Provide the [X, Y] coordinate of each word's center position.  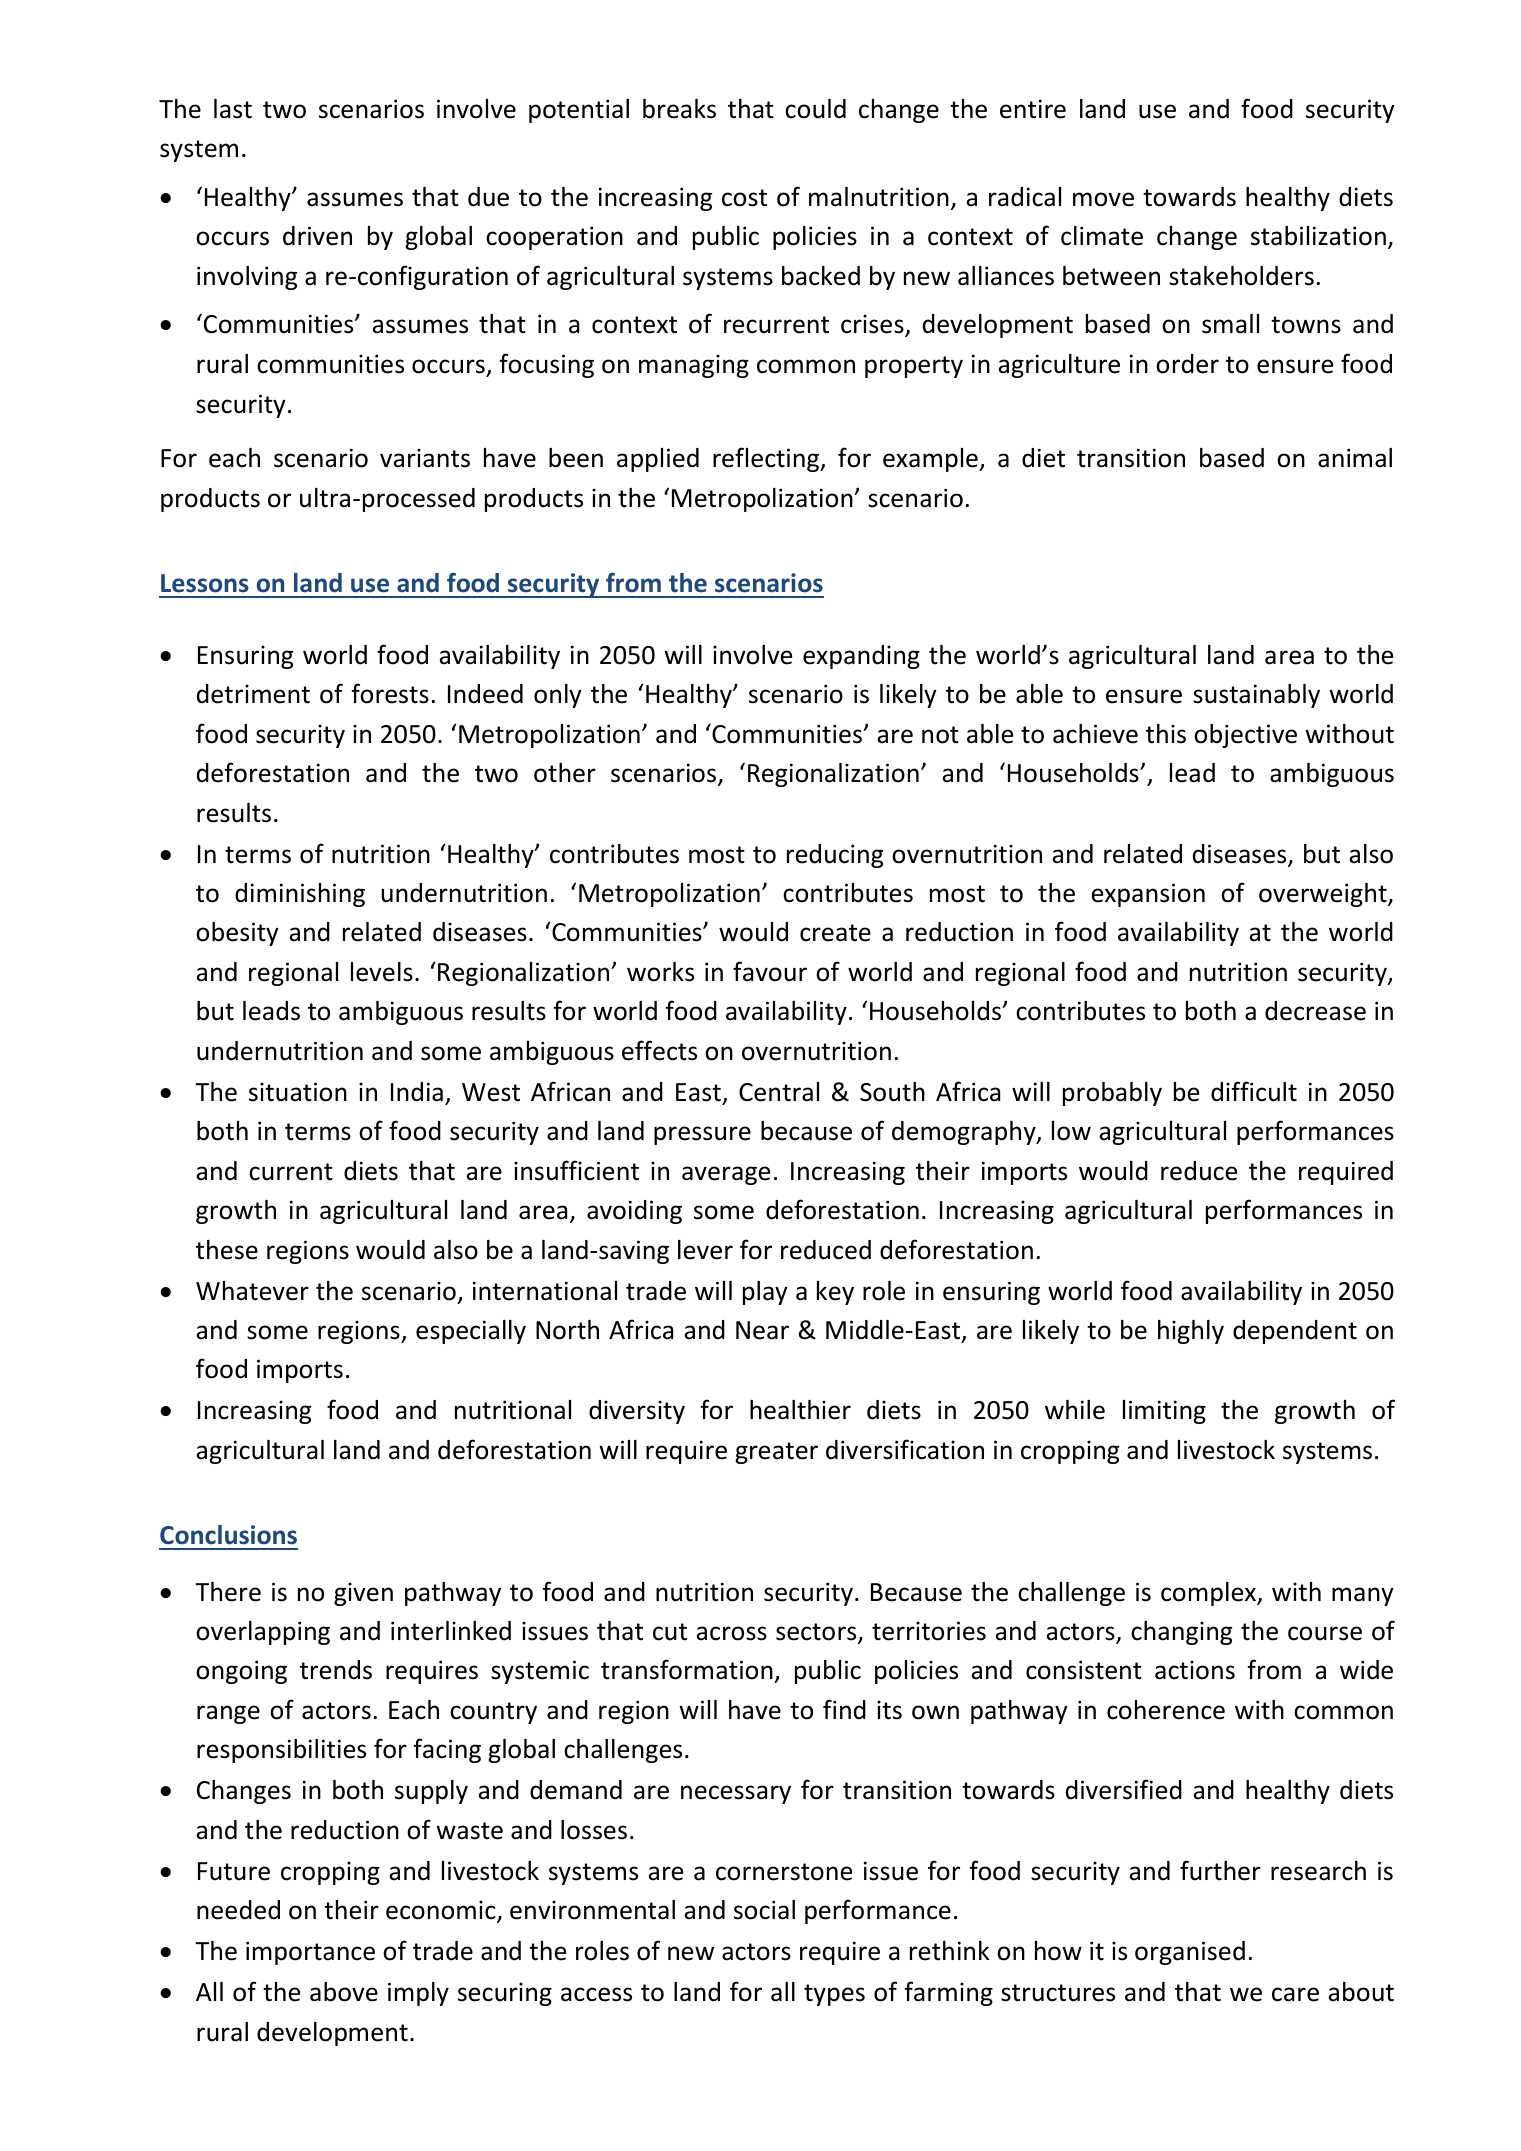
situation [298, 1092]
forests [390, 693]
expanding [861, 657]
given [363, 1594]
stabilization [1318, 236]
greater [776, 1453]
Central [779, 1092]
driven [317, 236]
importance [310, 1953]
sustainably [1256, 696]
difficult [1254, 1091]
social [764, 1910]
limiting [1164, 1412]
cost [744, 198]
